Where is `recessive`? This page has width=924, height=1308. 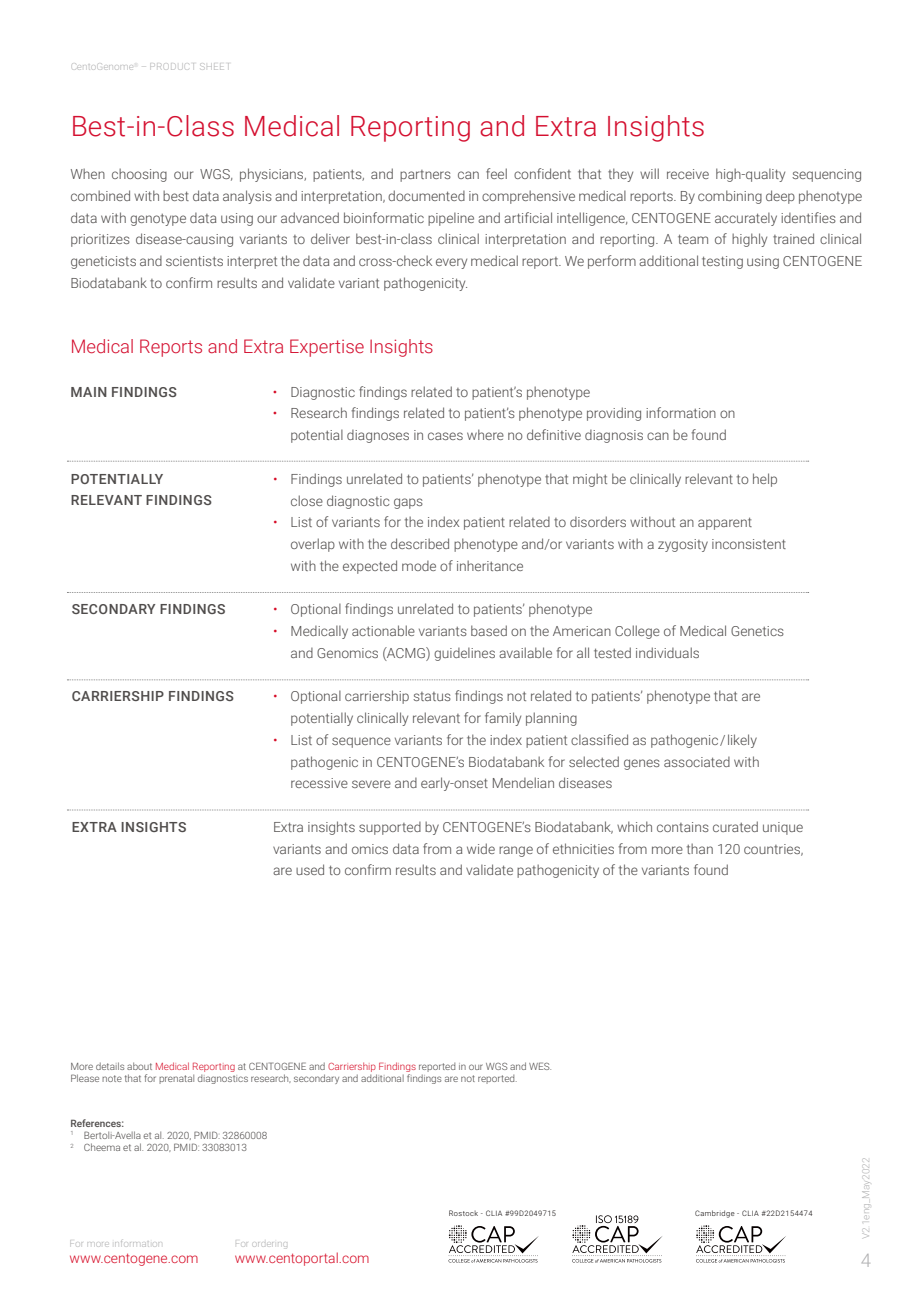 recessive is located at coordinates (319, 783).
